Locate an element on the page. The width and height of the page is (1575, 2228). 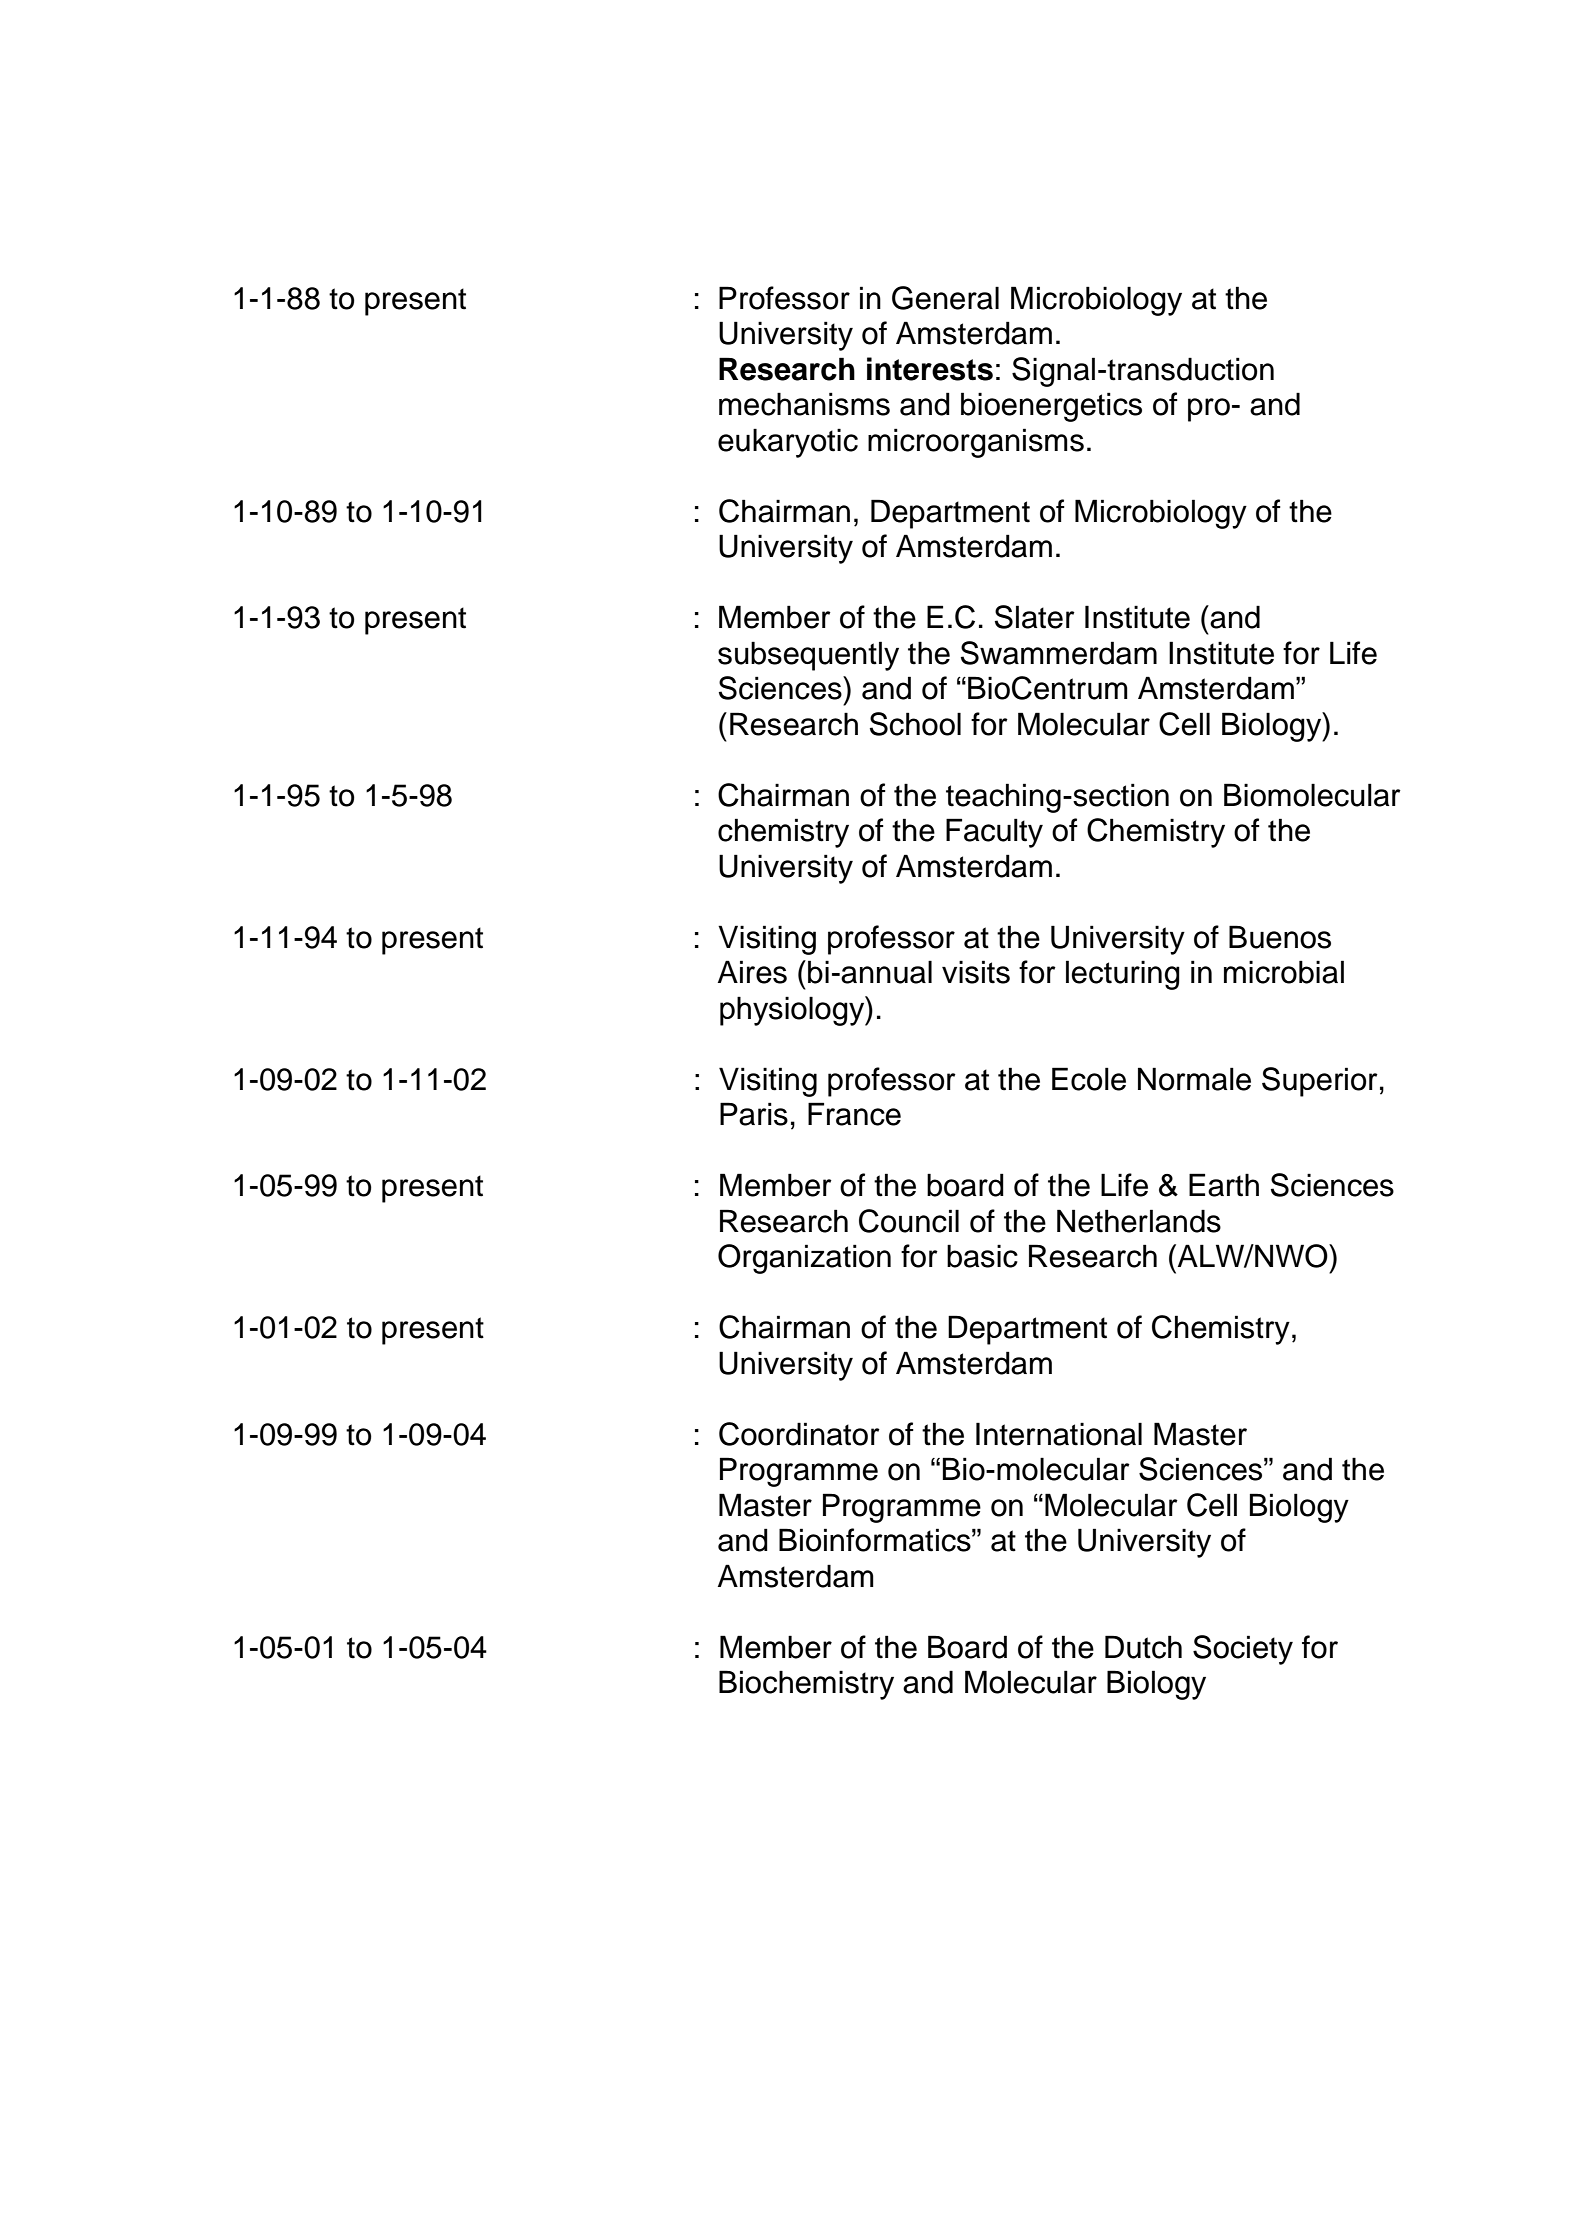
Organization is located at coordinates (804, 1259).
